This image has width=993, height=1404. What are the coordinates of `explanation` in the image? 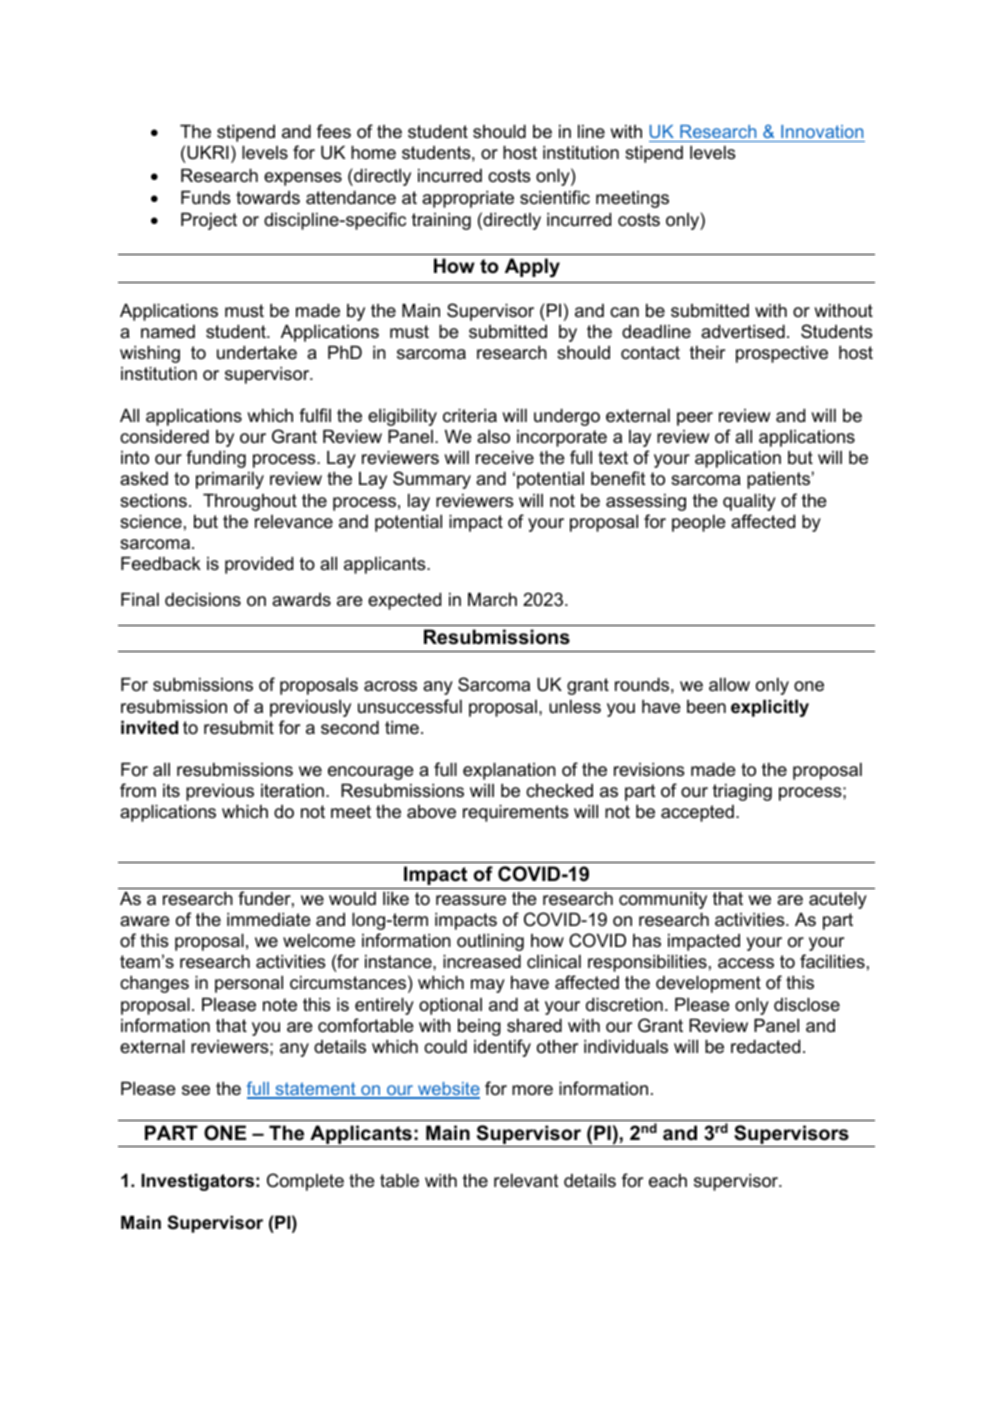 It's located at (509, 771).
